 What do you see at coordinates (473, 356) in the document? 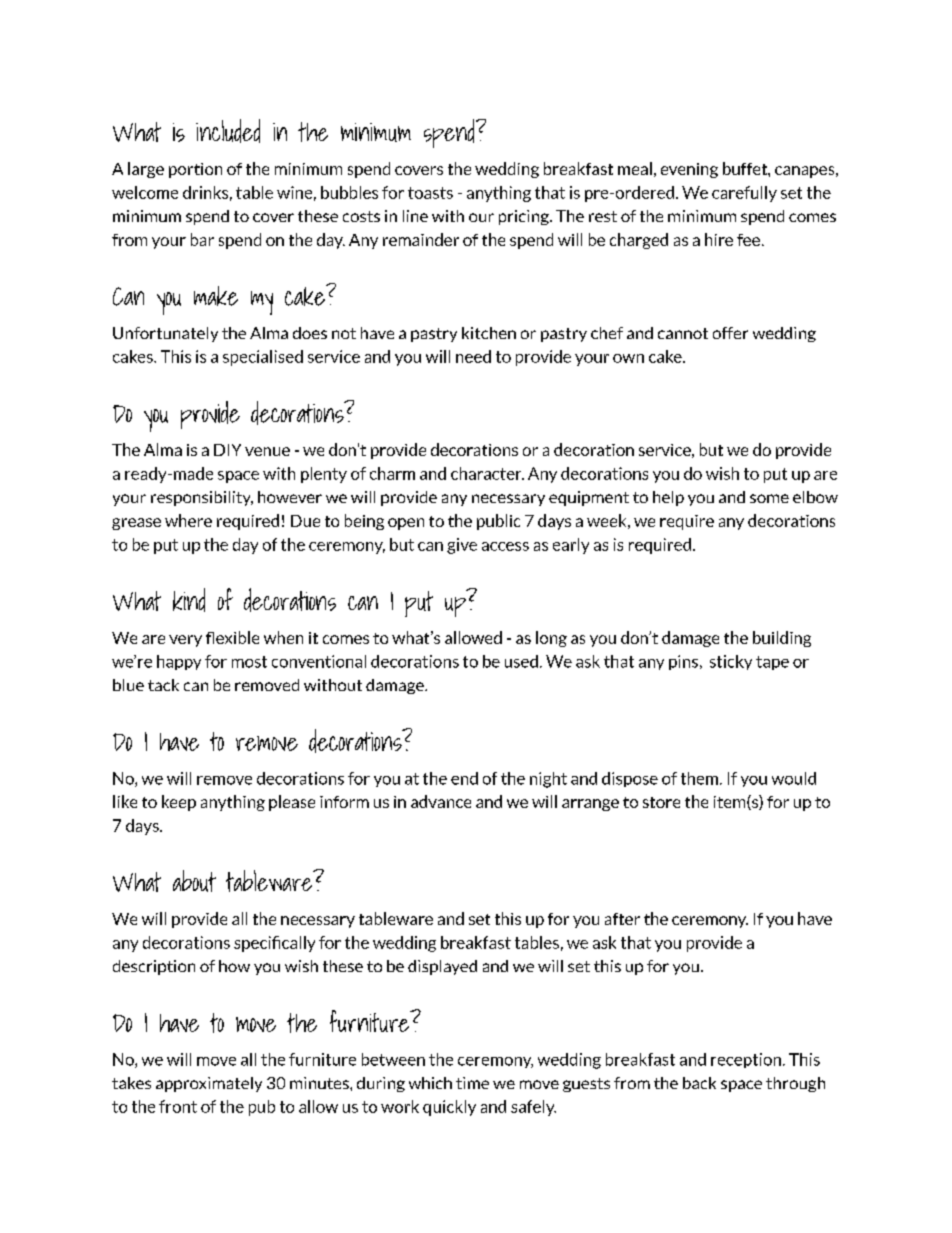
I see `need` at bounding box center [473, 356].
